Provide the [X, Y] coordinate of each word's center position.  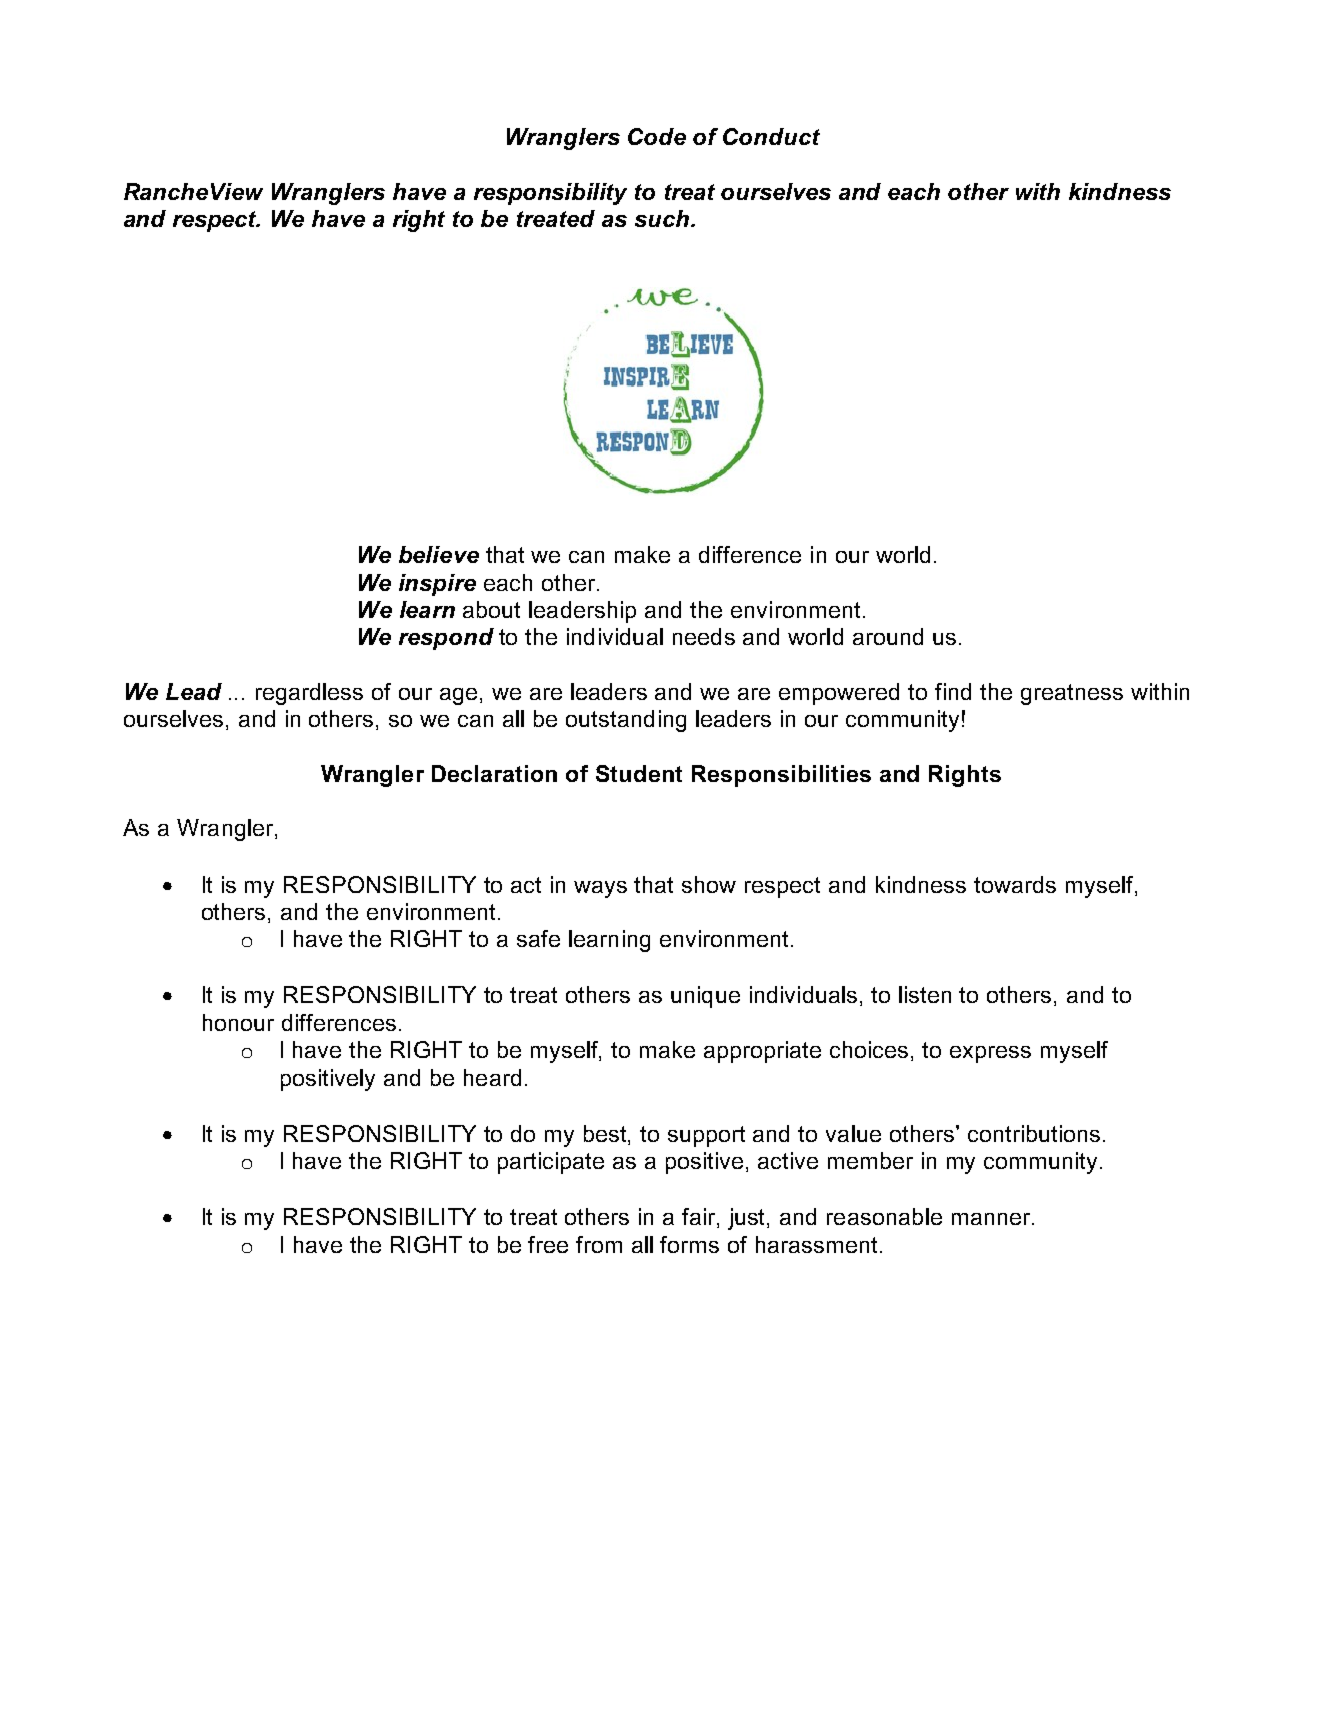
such [662, 218]
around [888, 636]
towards [1015, 884]
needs [704, 636]
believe [439, 554]
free [548, 1244]
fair [700, 1218]
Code [657, 136]
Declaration [494, 773]
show [709, 884]
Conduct [771, 136]
